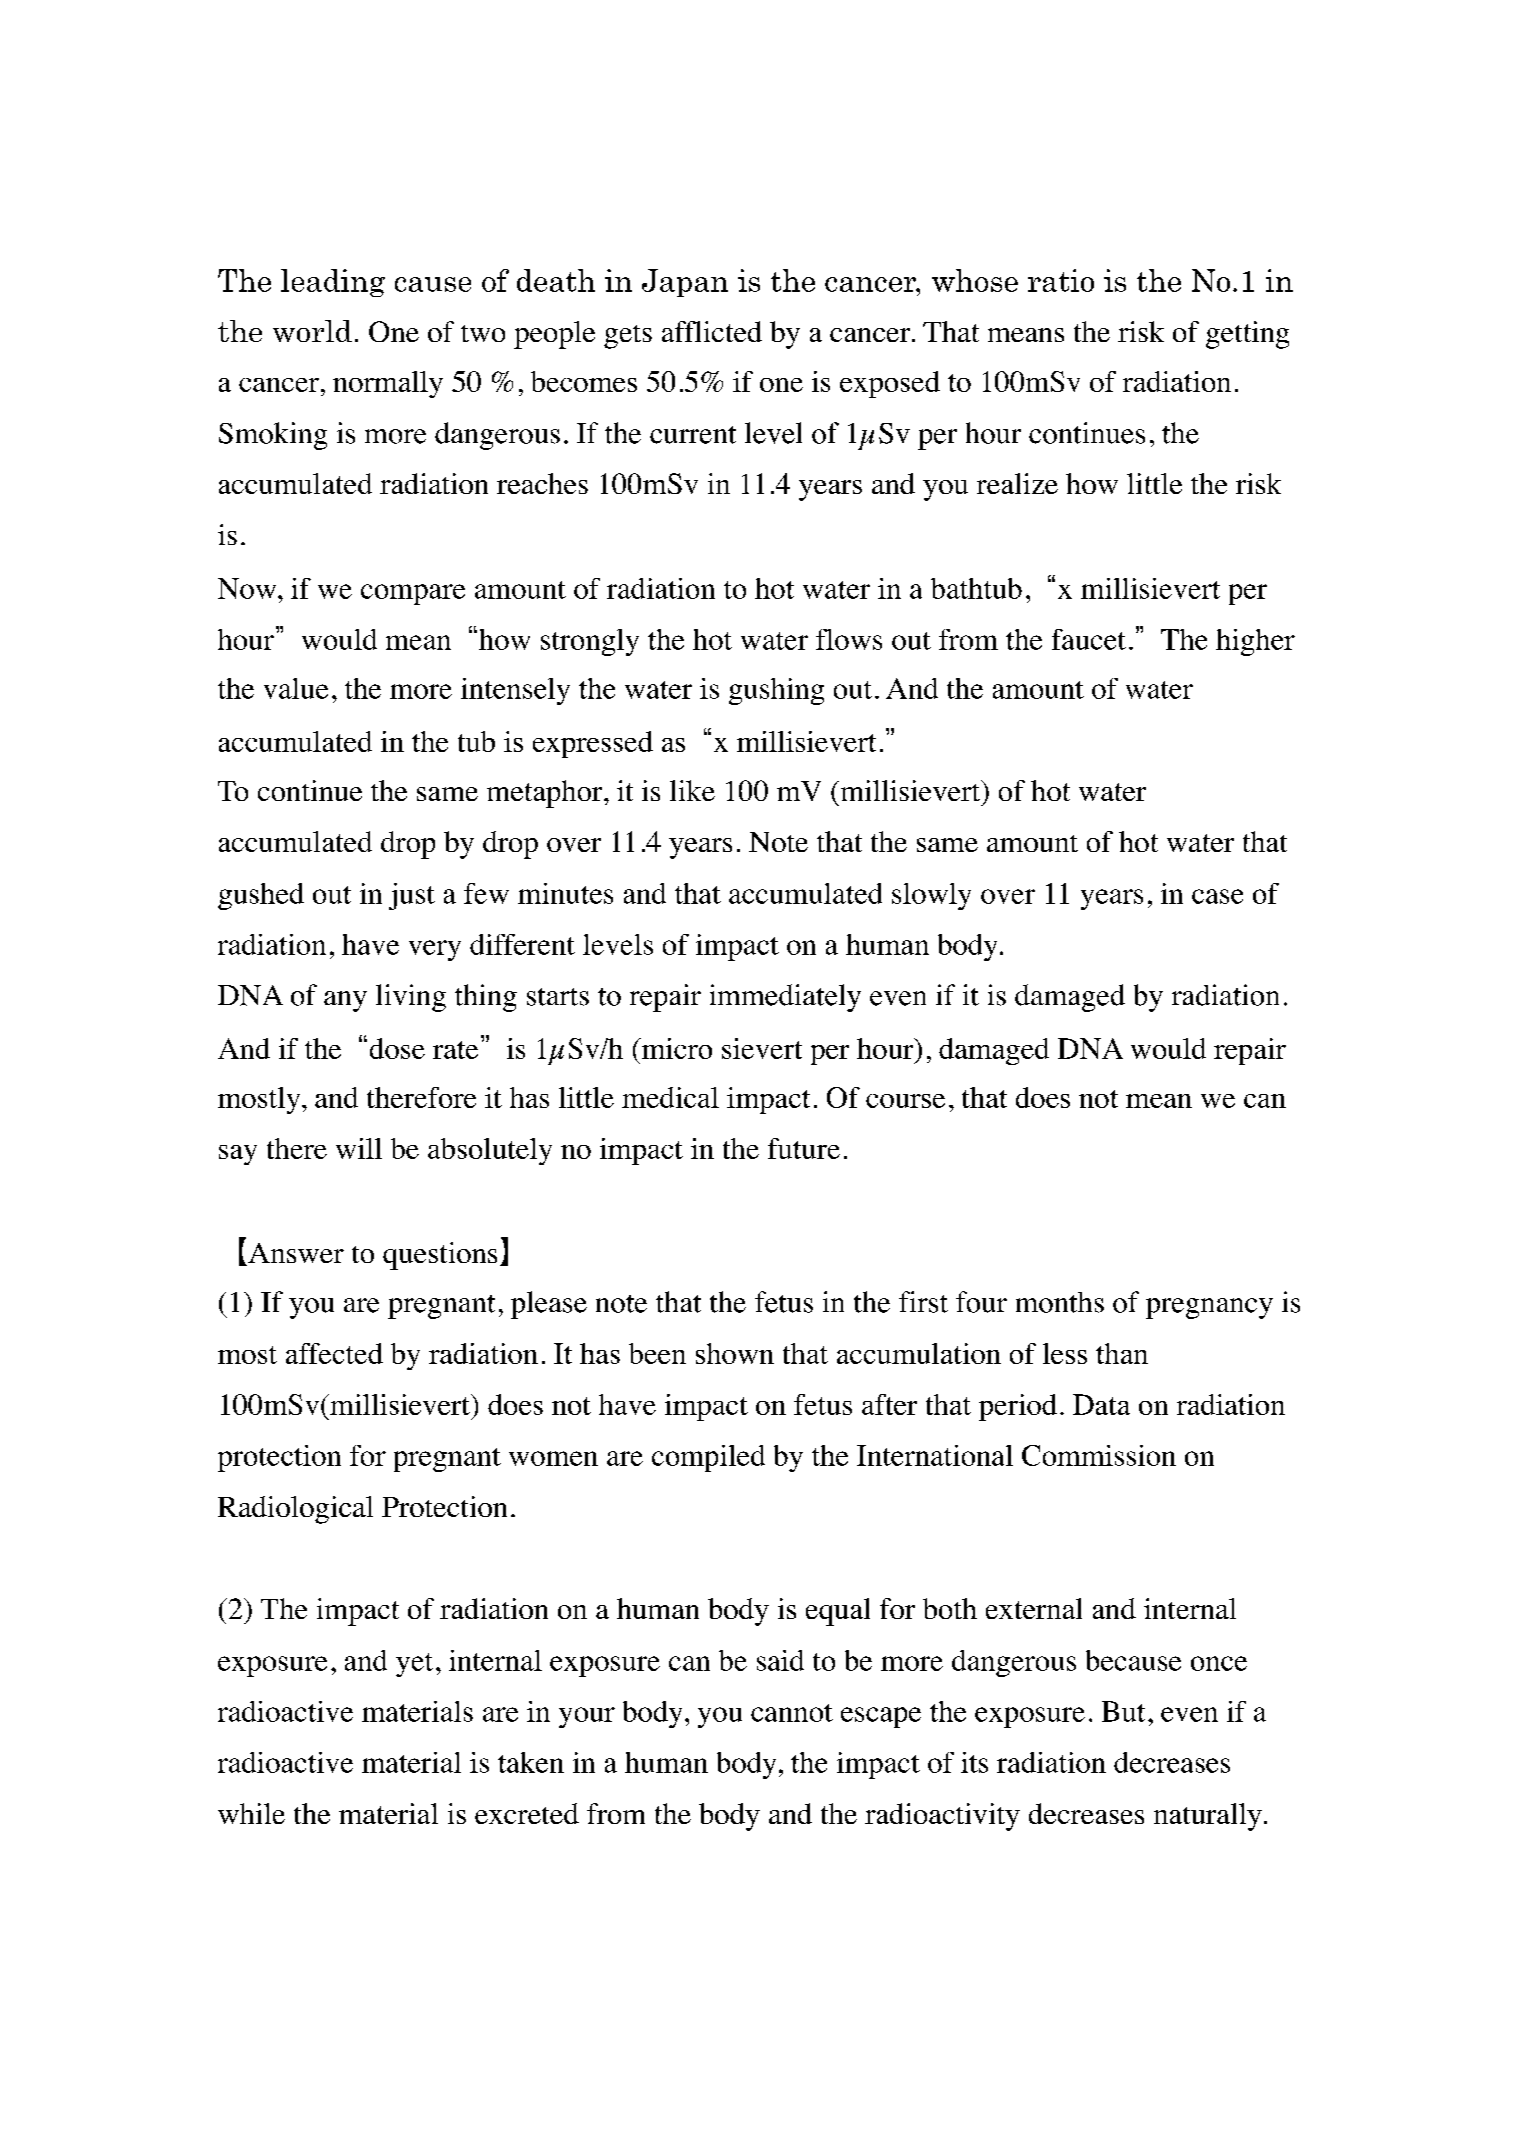 This document has height=2153, width=1522. I want to click on Data, so click(1101, 1404).
